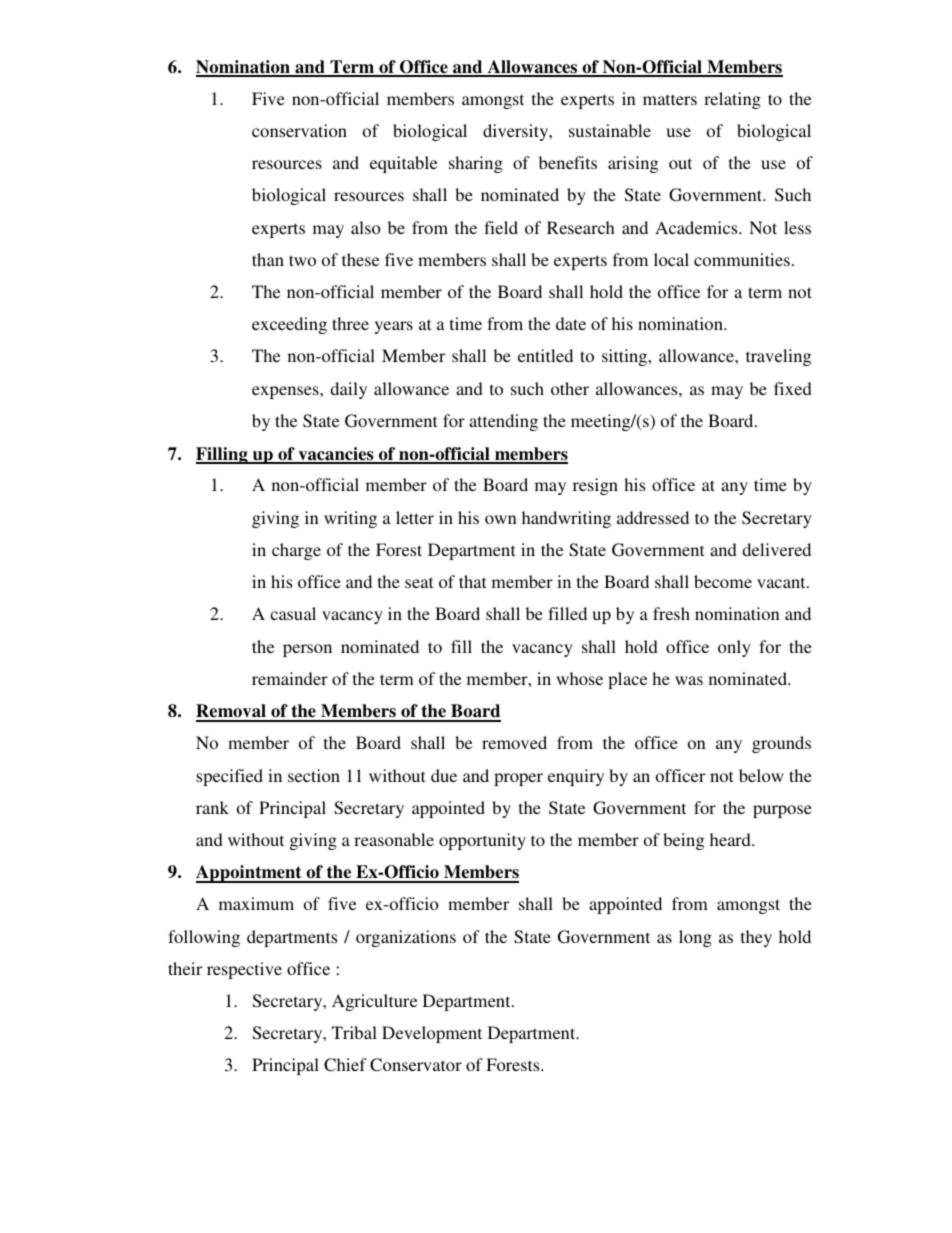 The width and height of the image is (952, 1233). What do you see at coordinates (299, 130) in the image?
I see `conservation` at bounding box center [299, 130].
